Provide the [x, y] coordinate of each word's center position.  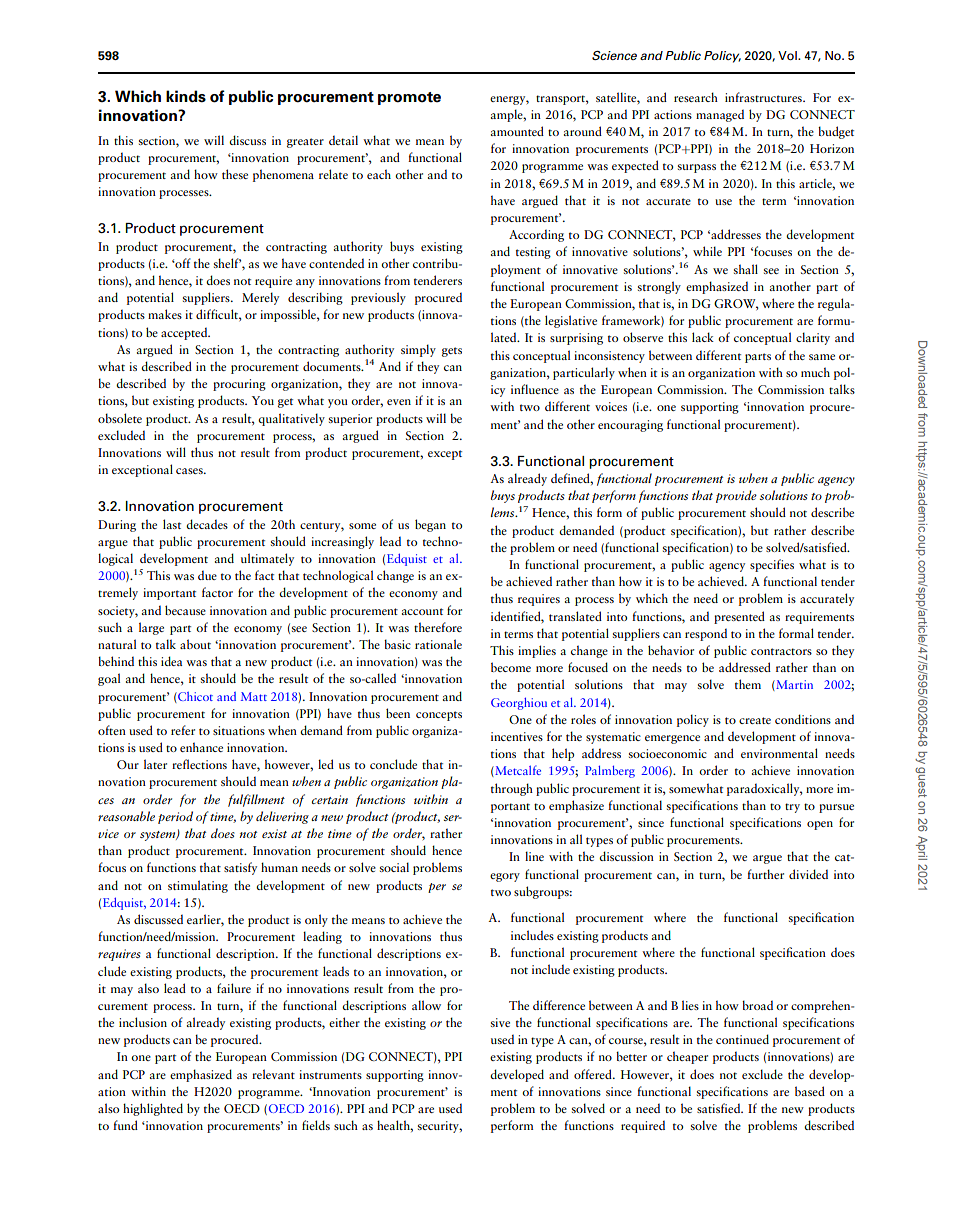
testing [533, 253]
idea [171, 661]
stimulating [198, 886]
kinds [186, 96]
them [748, 684]
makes [165, 314]
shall [746, 269]
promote [409, 98]
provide [736, 496]
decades [207, 524]
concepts [439, 716]
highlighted [153, 1109]
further [765, 874]
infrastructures [764, 97]
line [534, 856]
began [430, 525]
